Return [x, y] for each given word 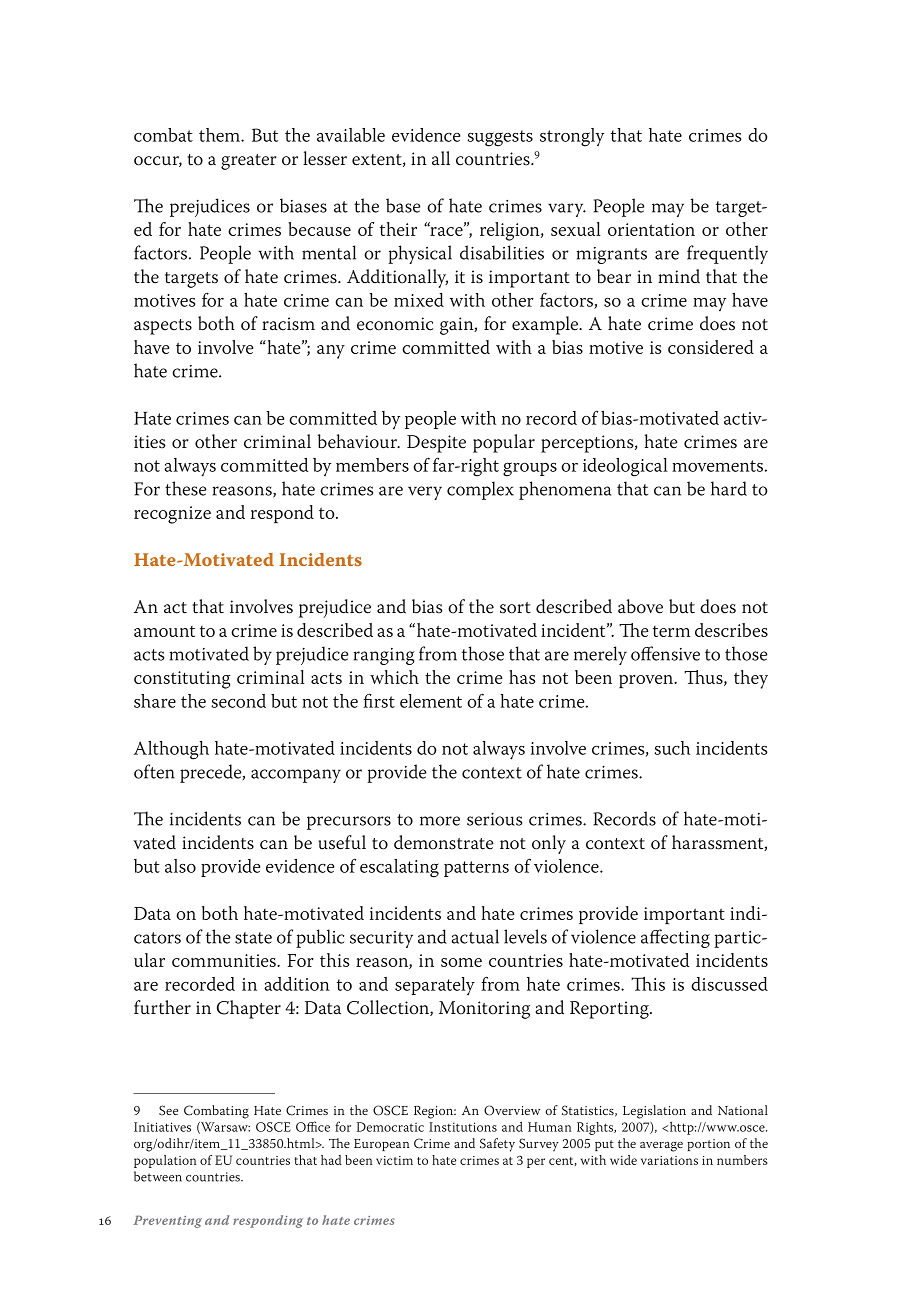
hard [729, 488]
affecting [675, 938]
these [186, 488]
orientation [651, 229]
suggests [500, 138]
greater [248, 162]
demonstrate [444, 842]
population [165, 1161]
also [180, 866]
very [425, 493]
